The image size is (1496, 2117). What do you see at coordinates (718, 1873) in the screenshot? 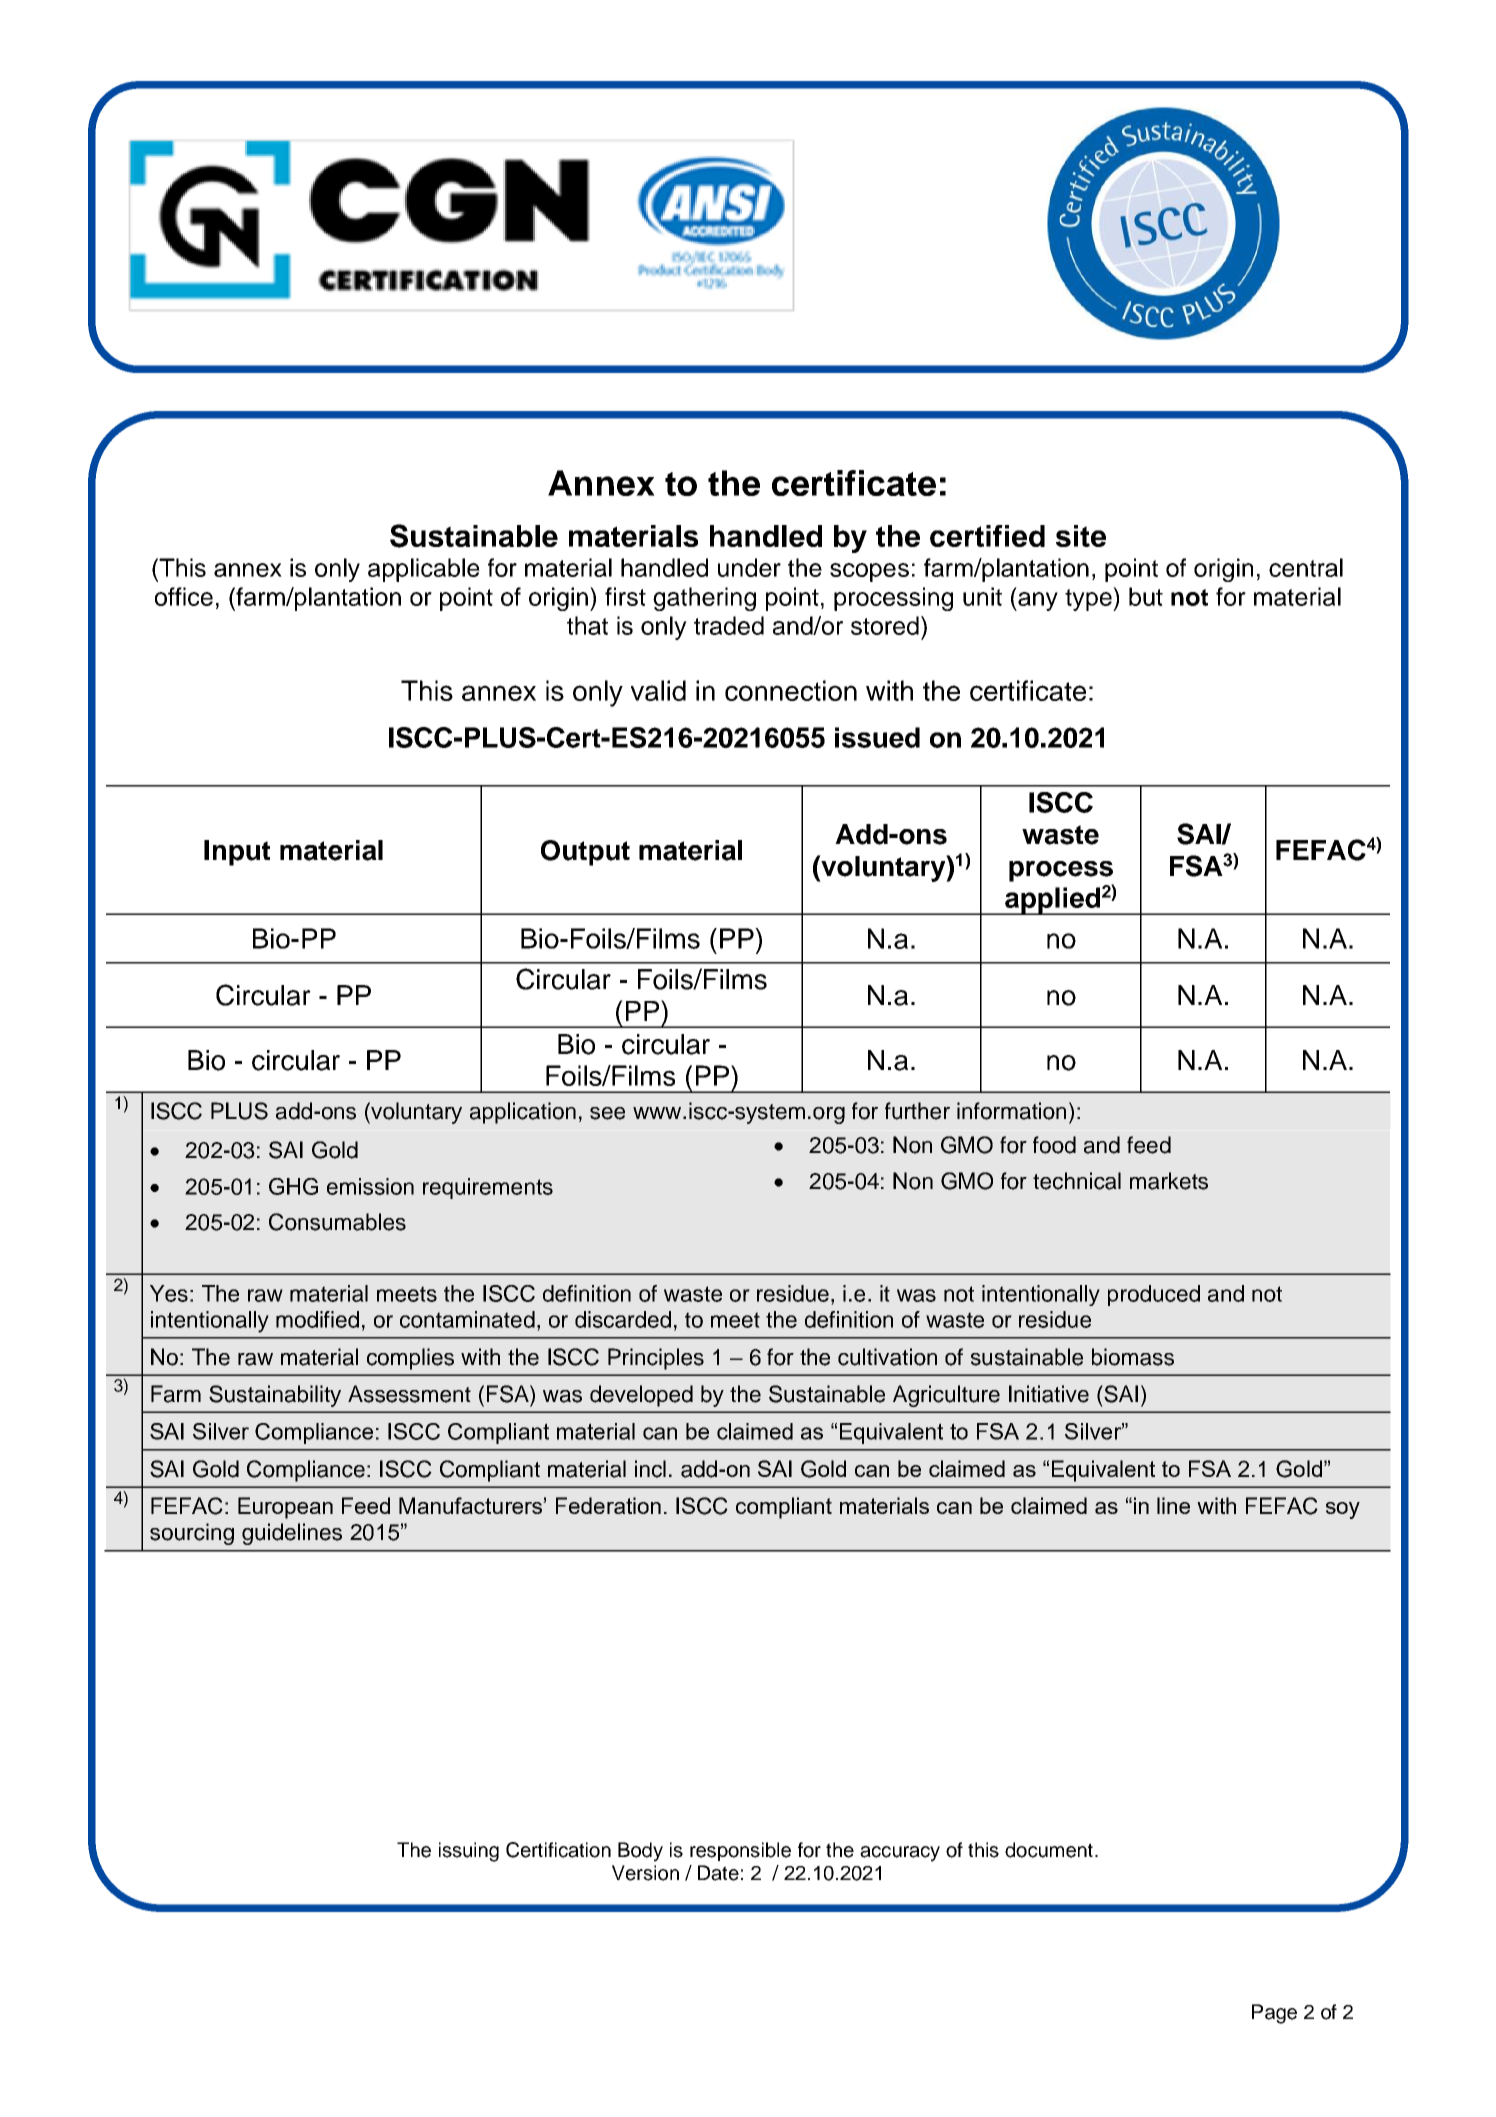
I see `Date` at bounding box center [718, 1873].
